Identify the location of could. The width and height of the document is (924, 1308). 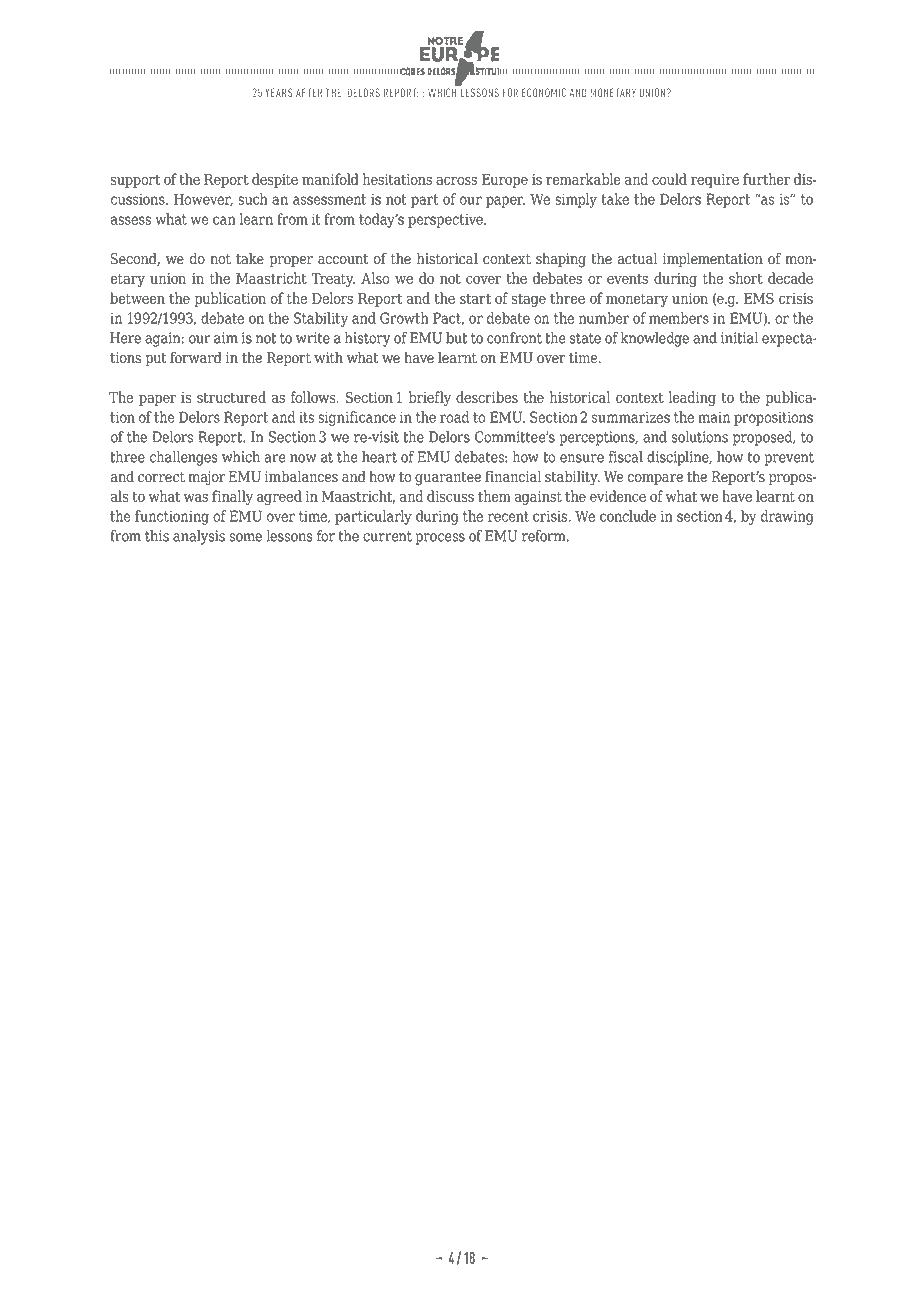
(669, 179).
